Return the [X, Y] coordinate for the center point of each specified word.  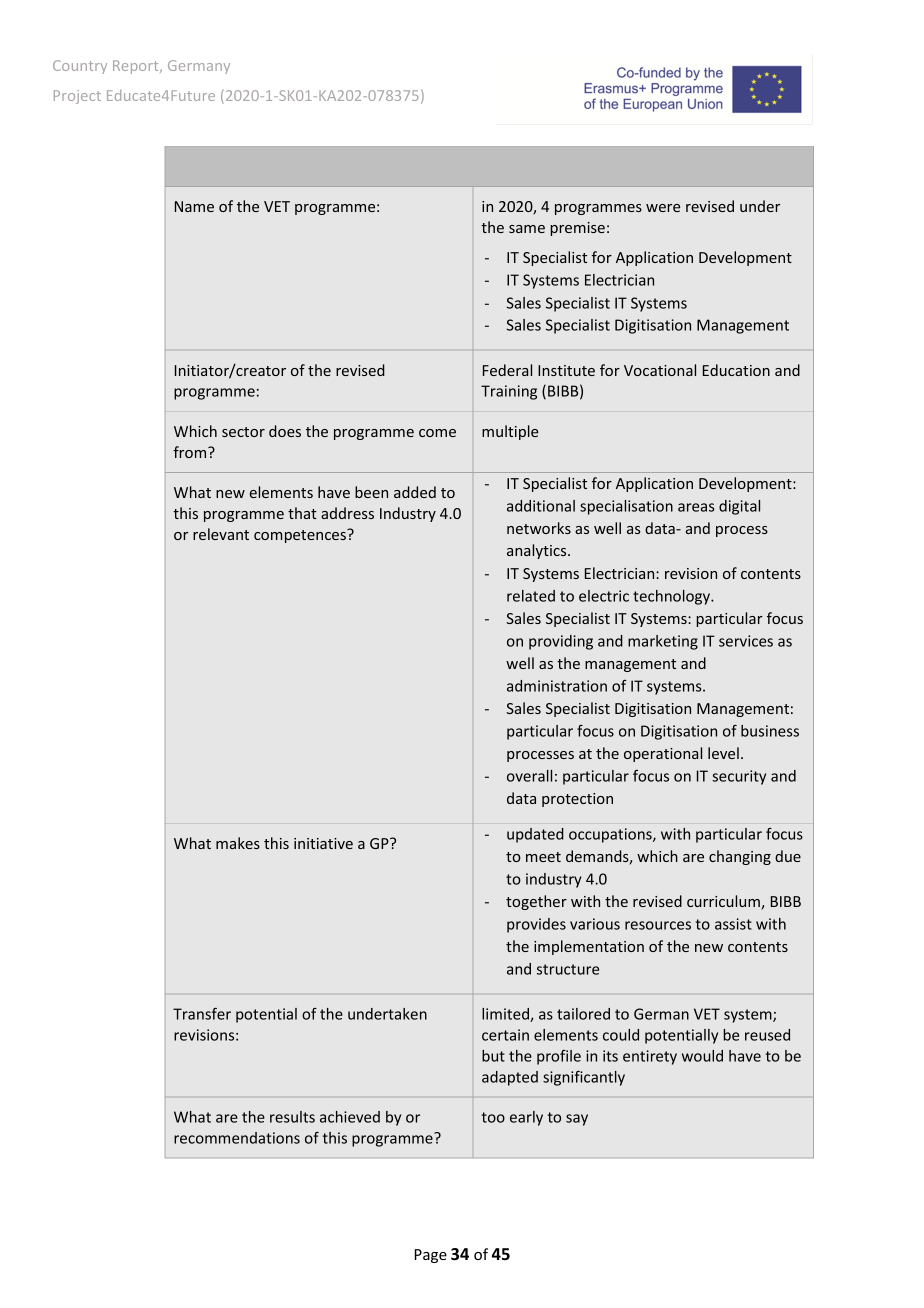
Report [137, 67]
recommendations [237, 1138]
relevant [221, 534]
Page [431, 1256]
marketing [663, 642]
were [663, 208]
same [527, 229]
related [531, 596]
